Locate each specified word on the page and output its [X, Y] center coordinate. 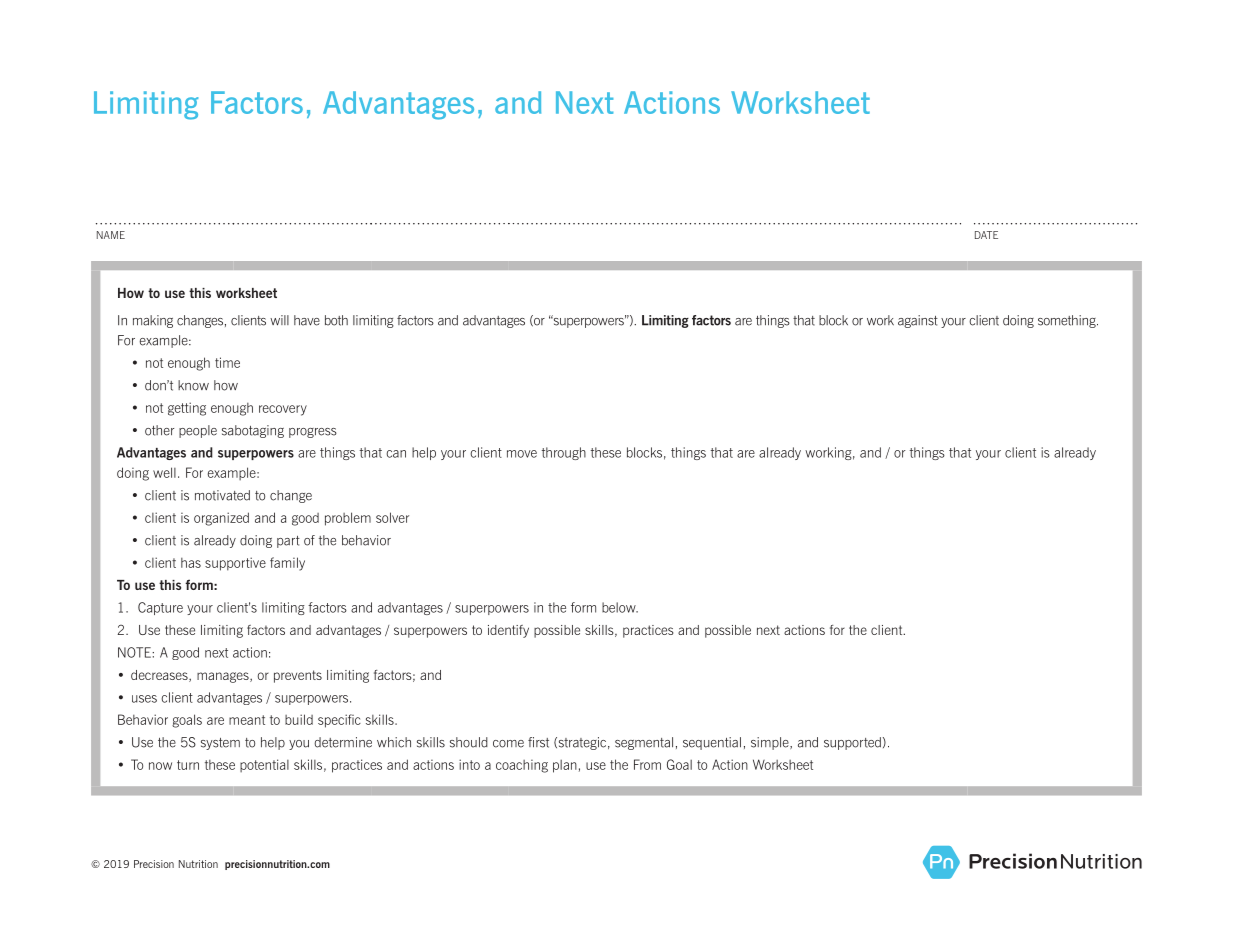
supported [852, 743]
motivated [222, 495]
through [564, 453]
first [538, 742]
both [336, 320]
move [522, 454]
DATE [986, 235]
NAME [111, 235]
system [220, 744]
